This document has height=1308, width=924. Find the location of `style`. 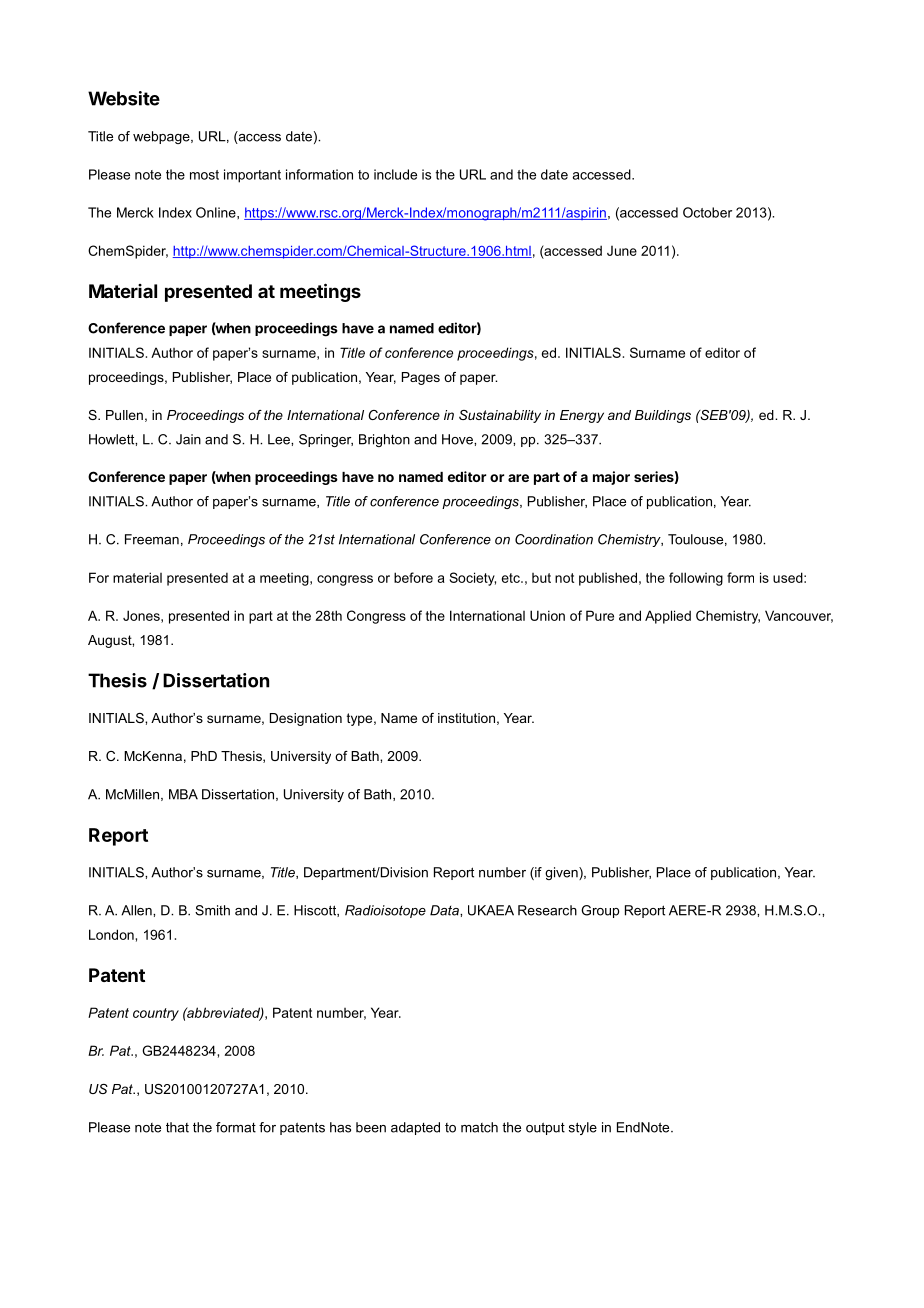

style is located at coordinates (583, 1128).
